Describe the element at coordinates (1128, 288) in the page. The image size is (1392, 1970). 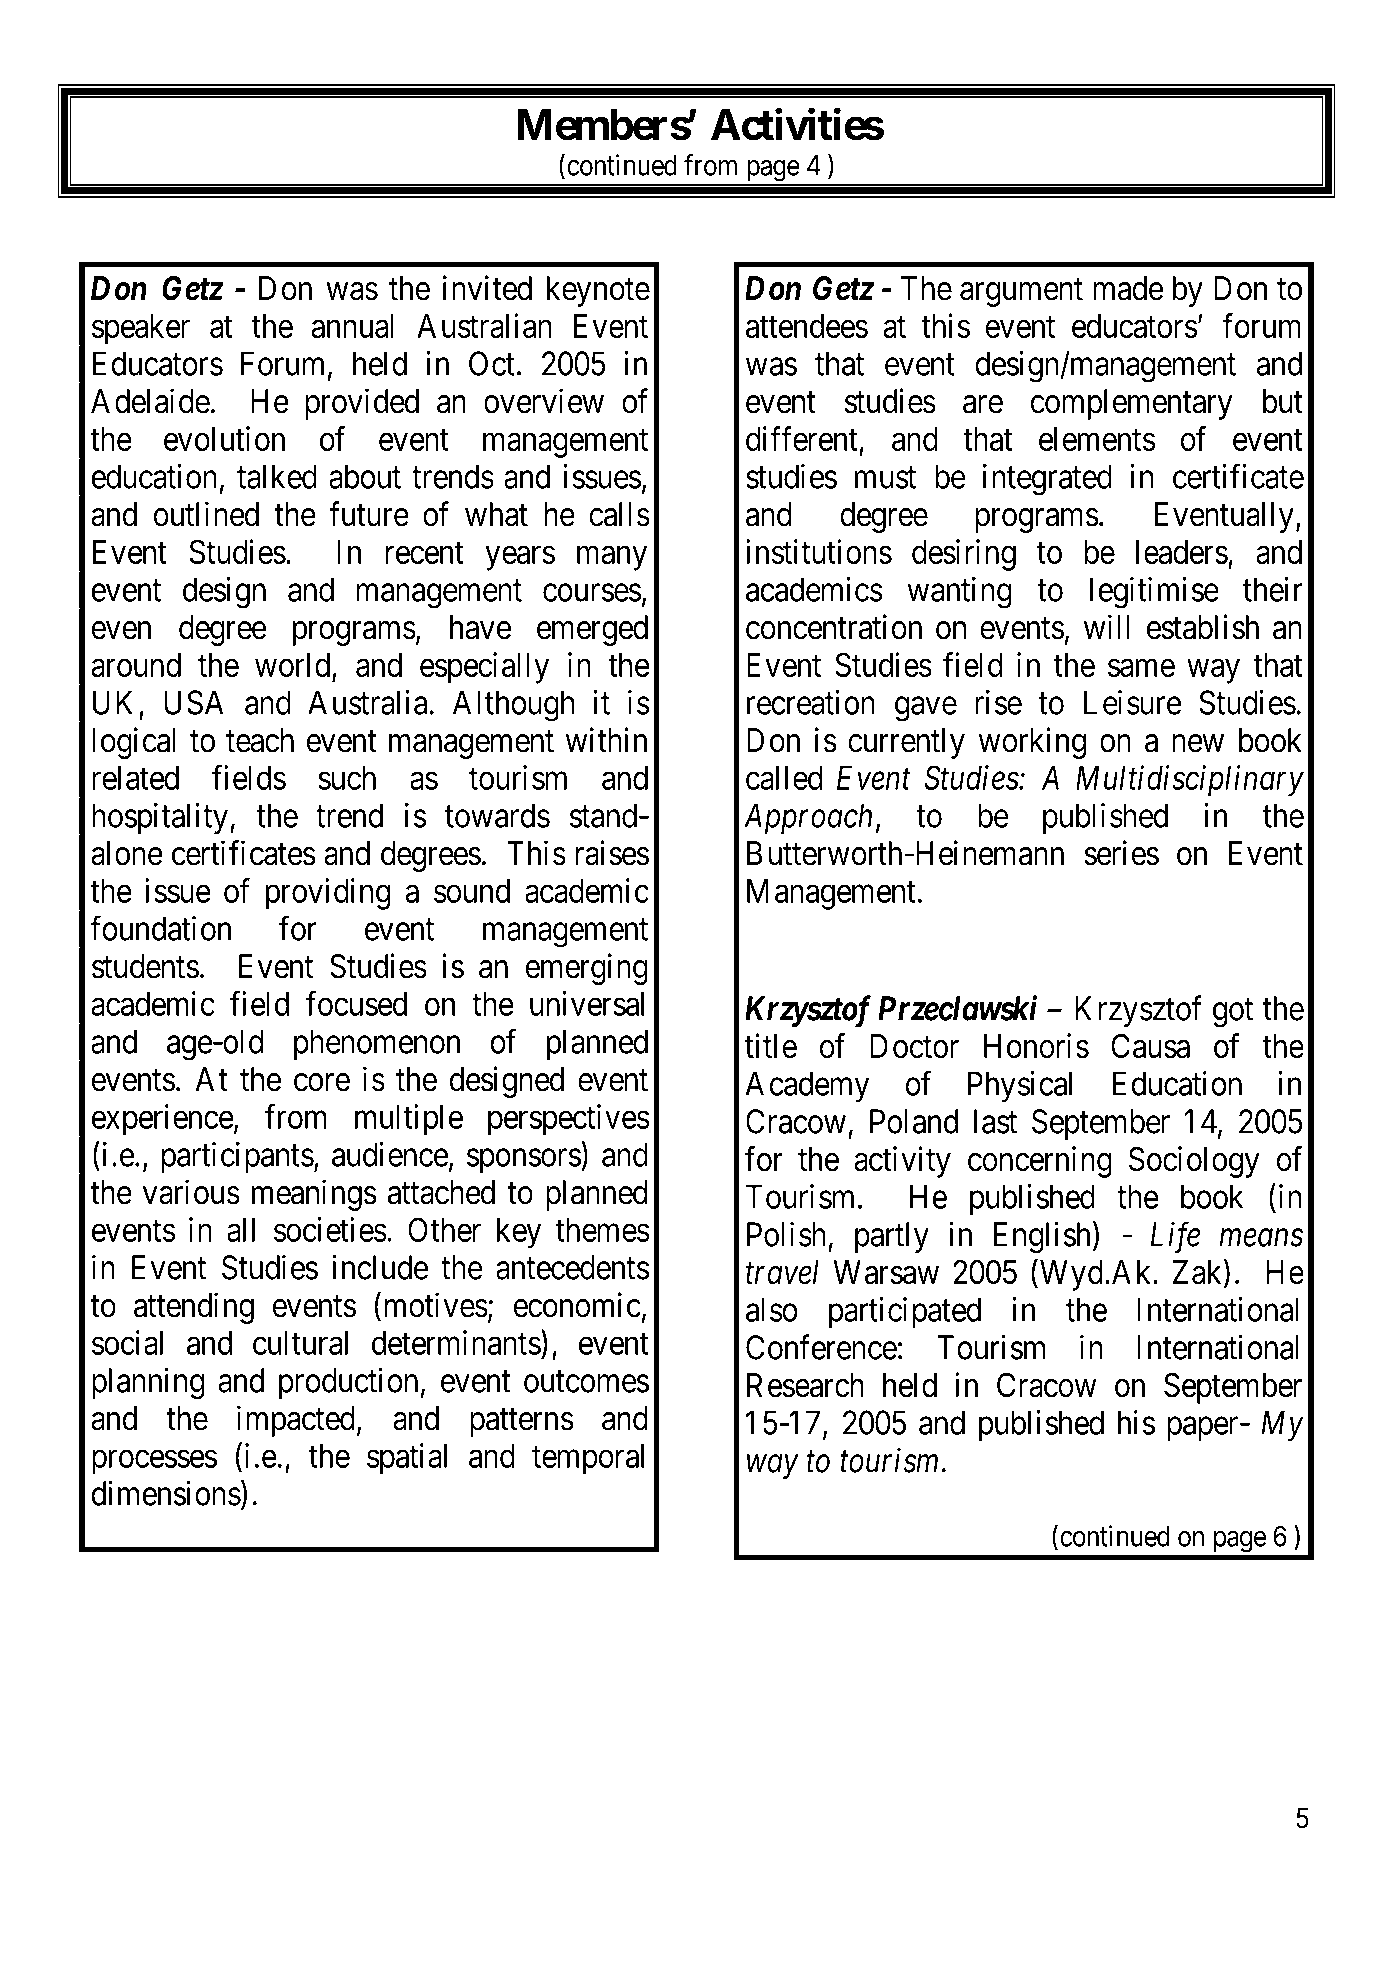
I see `made` at that location.
